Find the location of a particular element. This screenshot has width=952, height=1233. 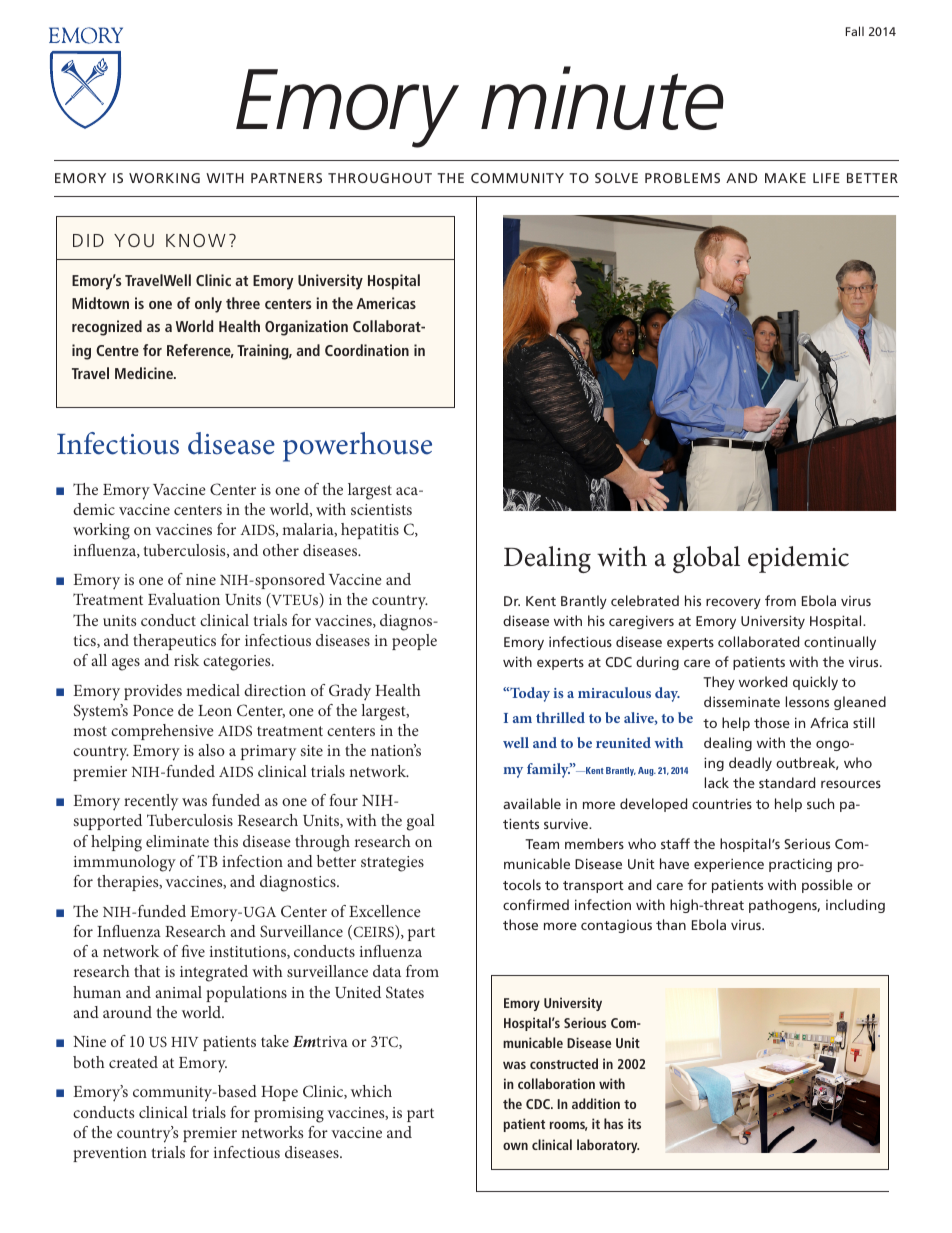

KNOW is located at coordinates (196, 240).
